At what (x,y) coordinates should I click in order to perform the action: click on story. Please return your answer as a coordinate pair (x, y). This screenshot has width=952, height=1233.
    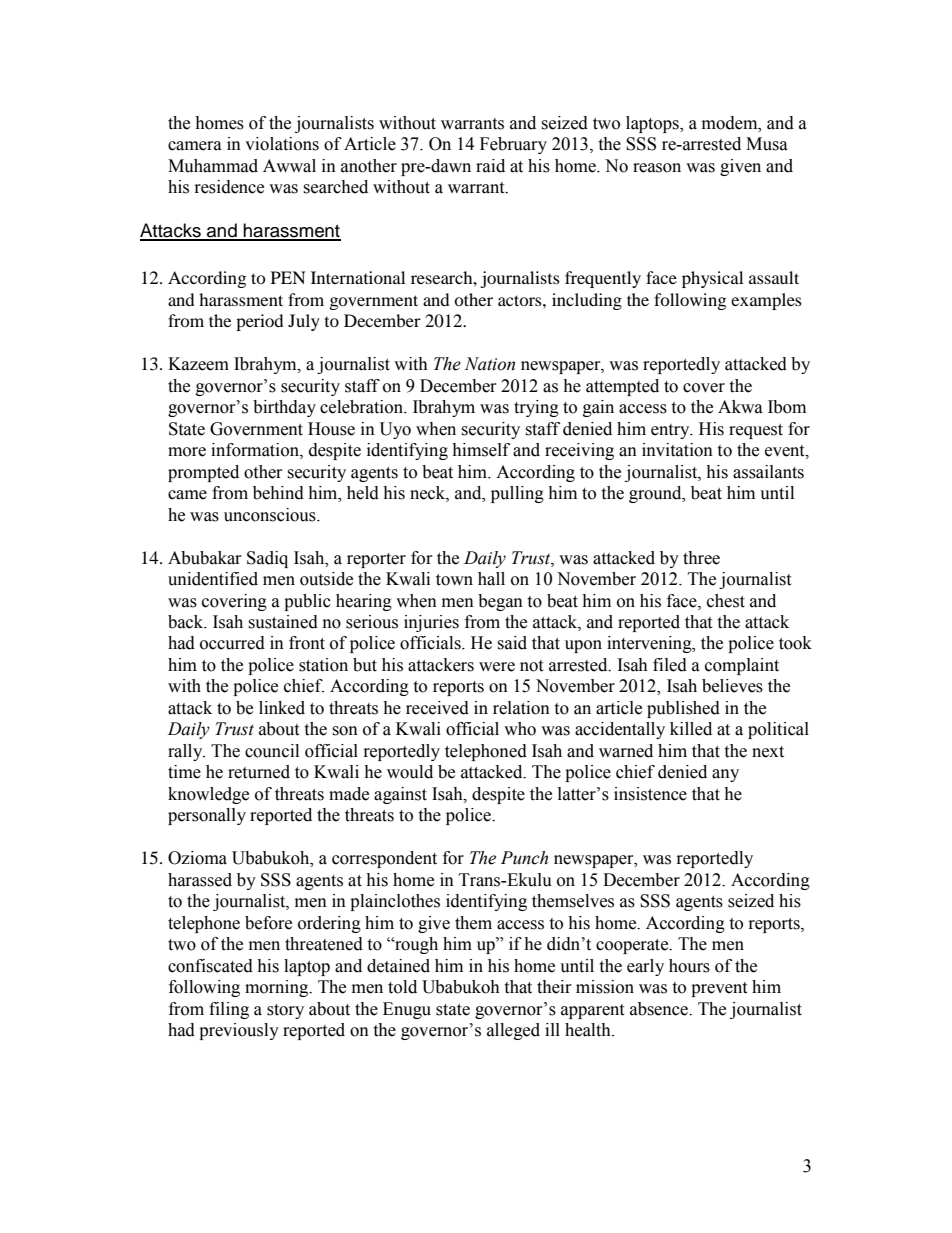
    Looking at the image, I should click on (285, 1011).
